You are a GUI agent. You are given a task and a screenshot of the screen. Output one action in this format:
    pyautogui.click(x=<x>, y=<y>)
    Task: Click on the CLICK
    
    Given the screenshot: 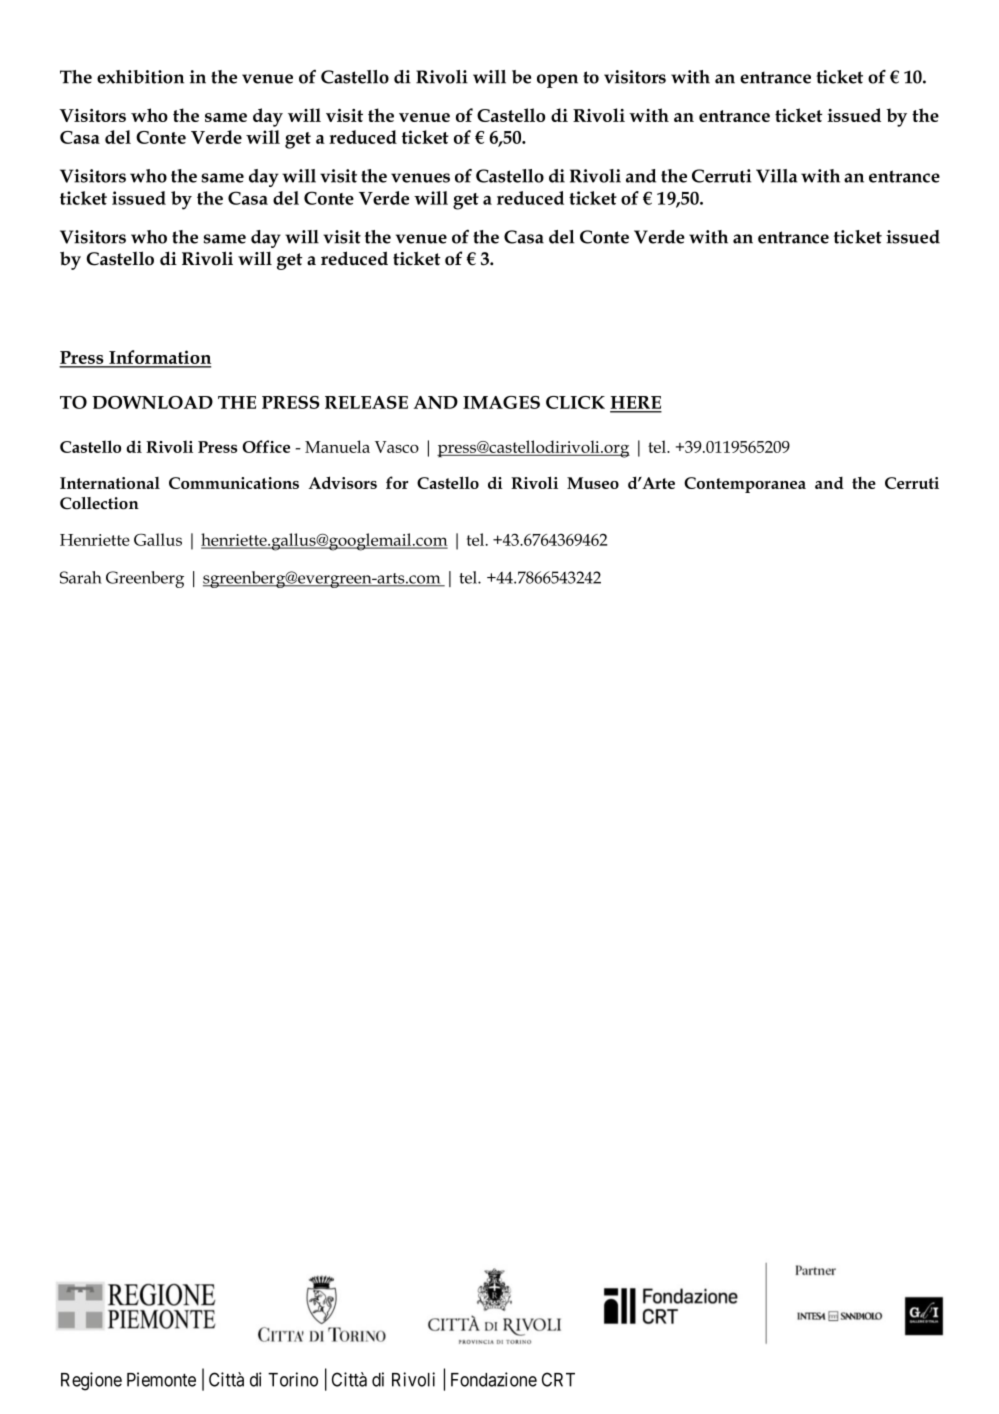 What is the action you would take?
    pyautogui.click(x=575, y=402)
